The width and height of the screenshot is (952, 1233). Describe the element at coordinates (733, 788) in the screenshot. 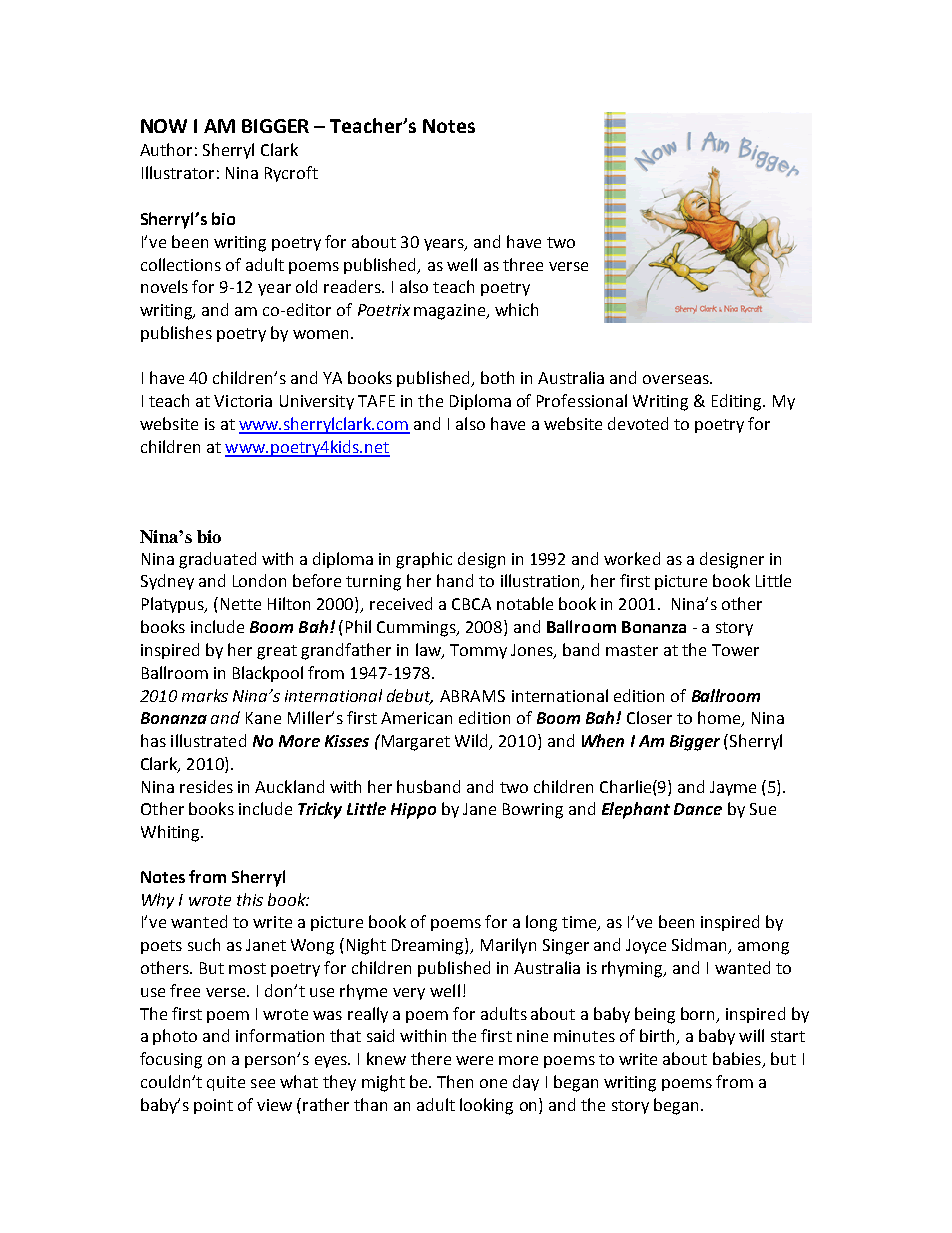

I see `Jayme` at that location.
